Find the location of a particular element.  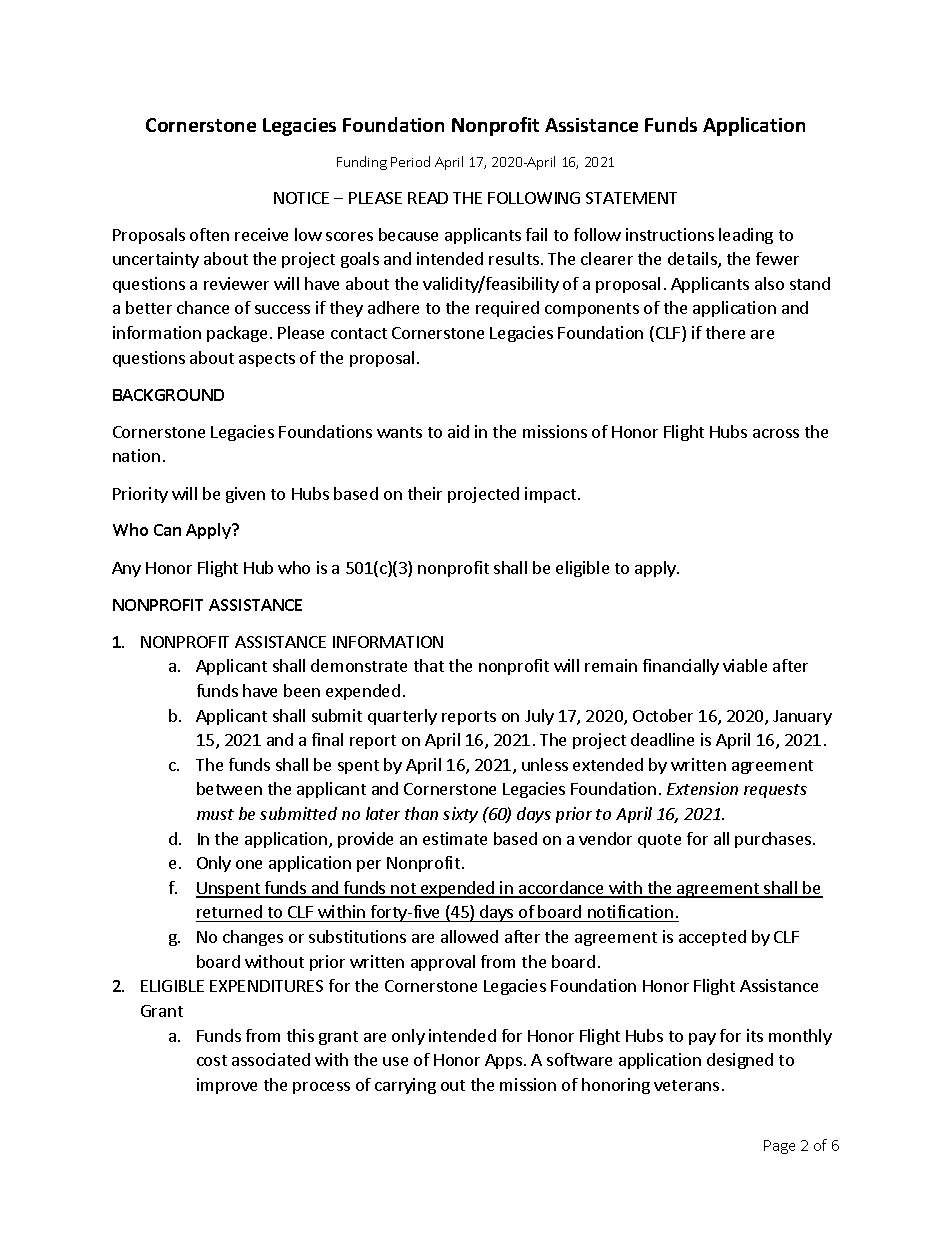

their is located at coordinates (425, 493).
